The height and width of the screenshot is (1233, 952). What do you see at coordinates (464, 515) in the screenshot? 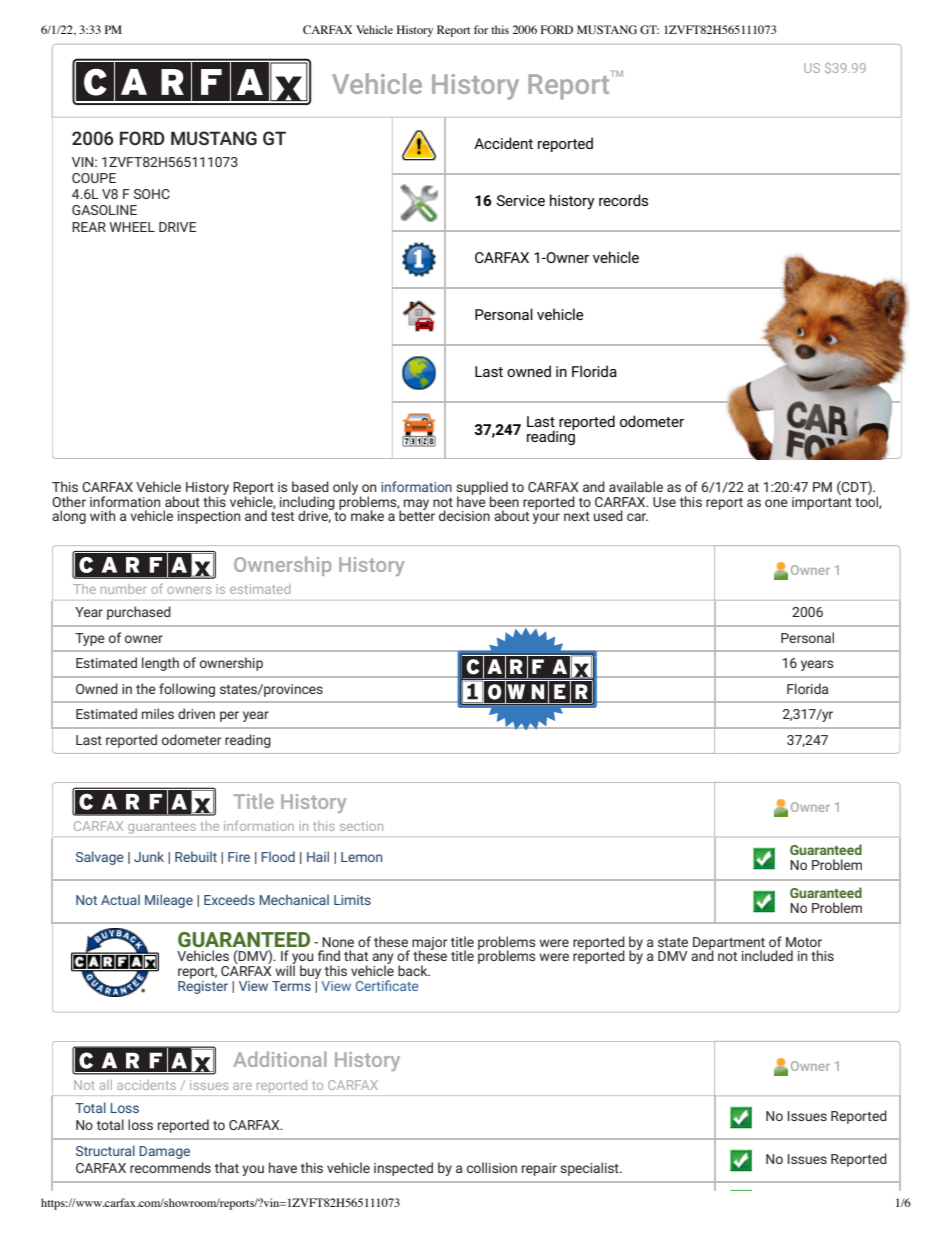
I see `decision` at bounding box center [464, 515].
